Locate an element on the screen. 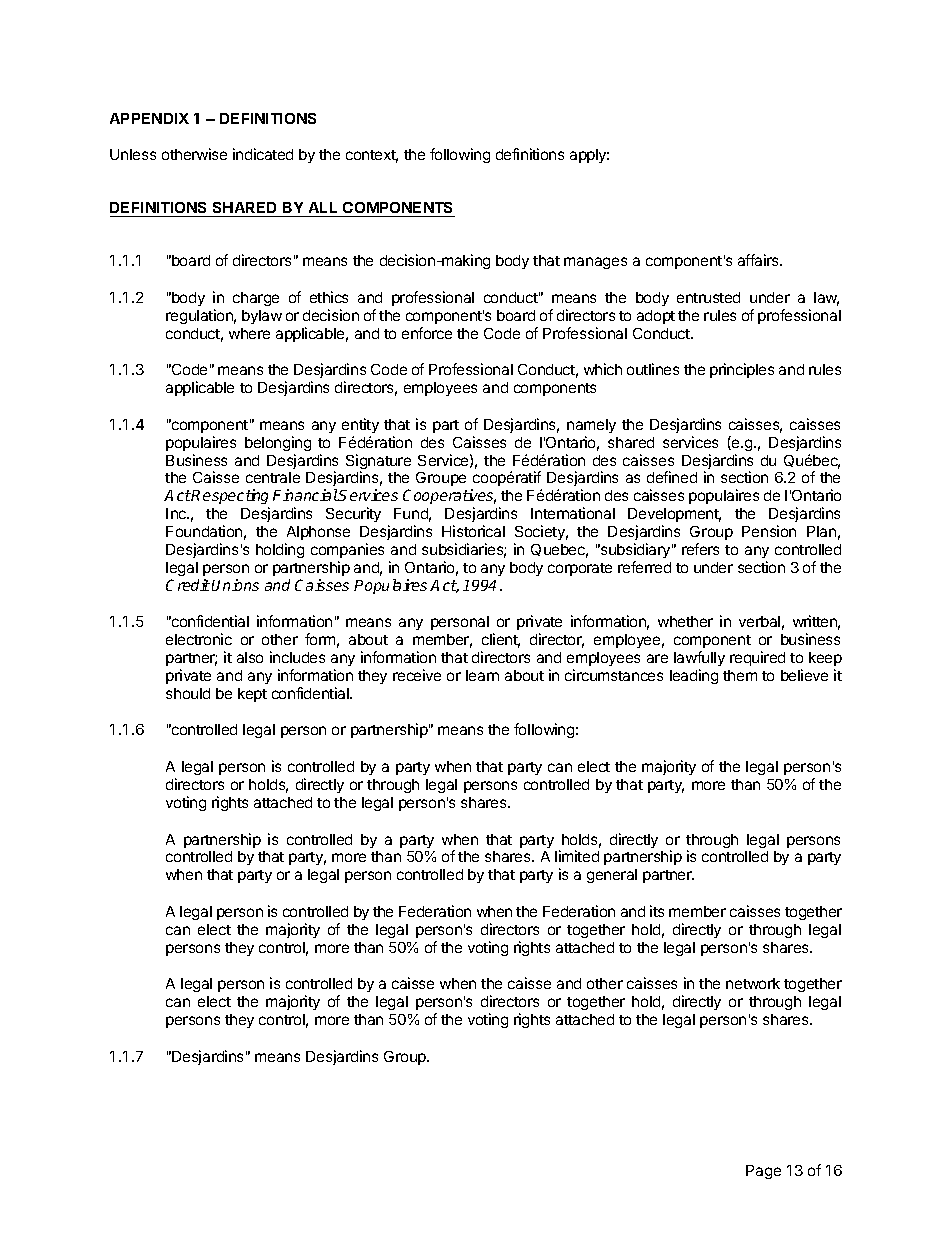  affairs is located at coordinates (759, 260).
